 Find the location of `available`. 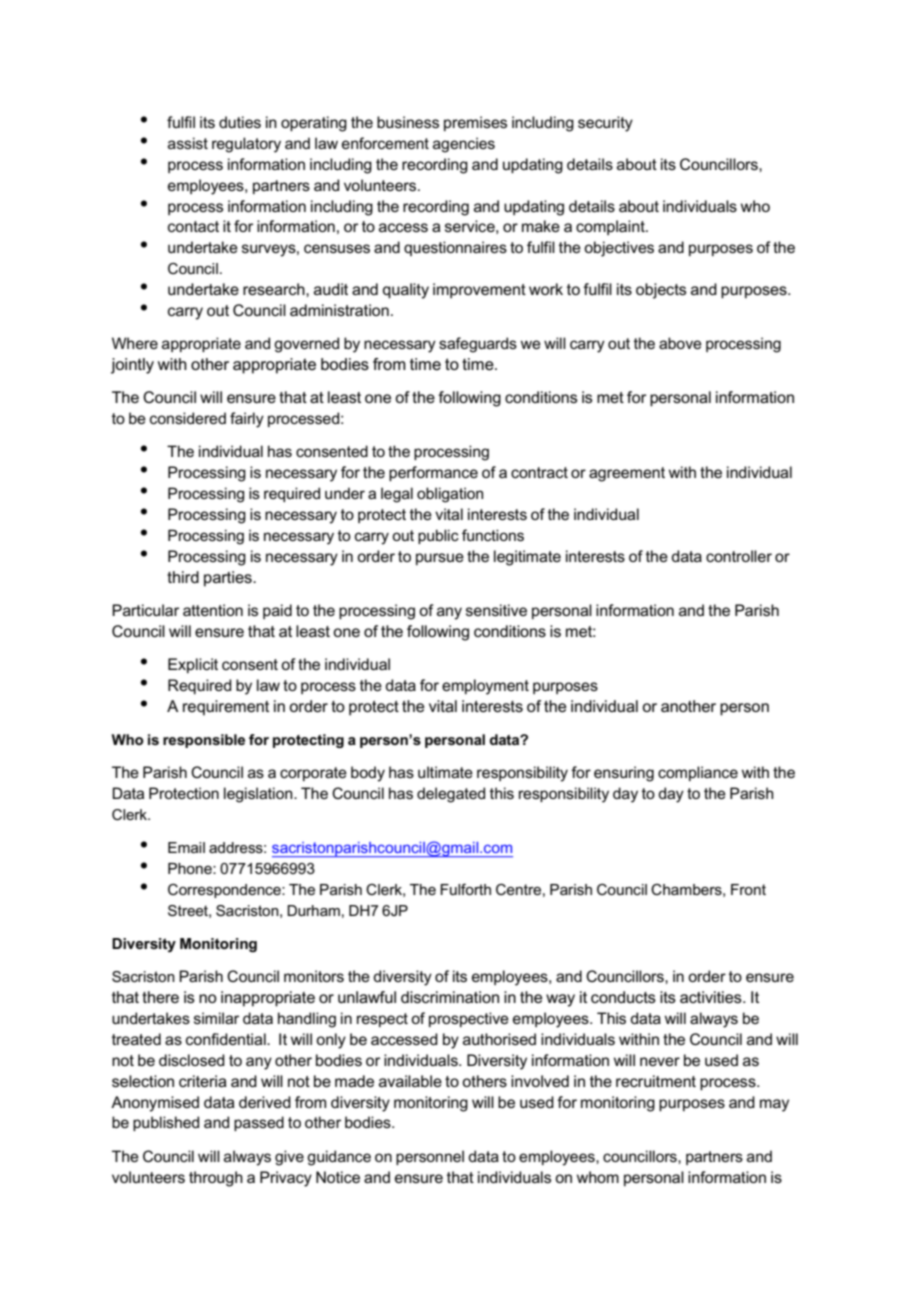

available is located at coordinates (410, 1081).
